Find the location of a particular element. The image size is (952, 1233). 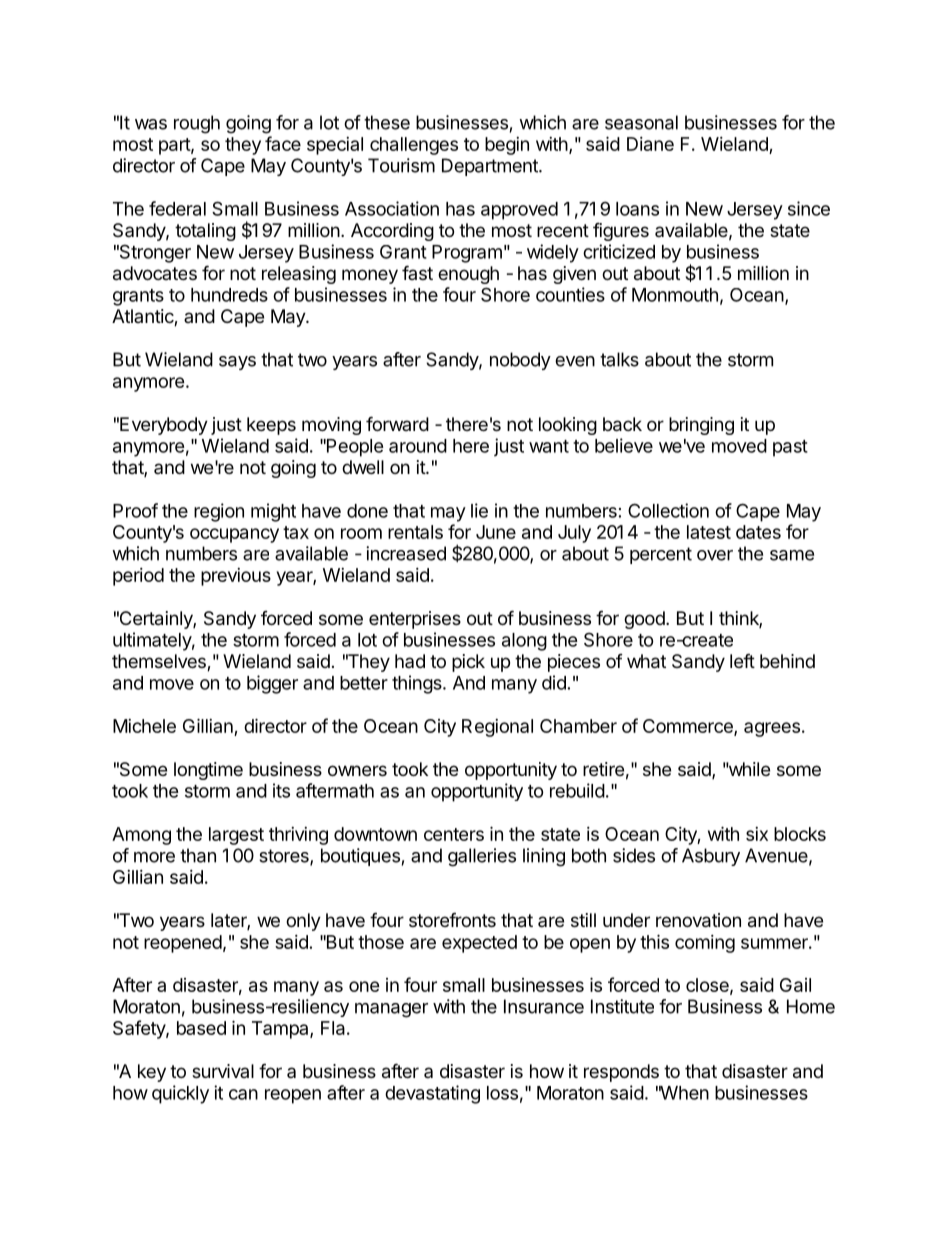

left is located at coordinates (742, 660).
